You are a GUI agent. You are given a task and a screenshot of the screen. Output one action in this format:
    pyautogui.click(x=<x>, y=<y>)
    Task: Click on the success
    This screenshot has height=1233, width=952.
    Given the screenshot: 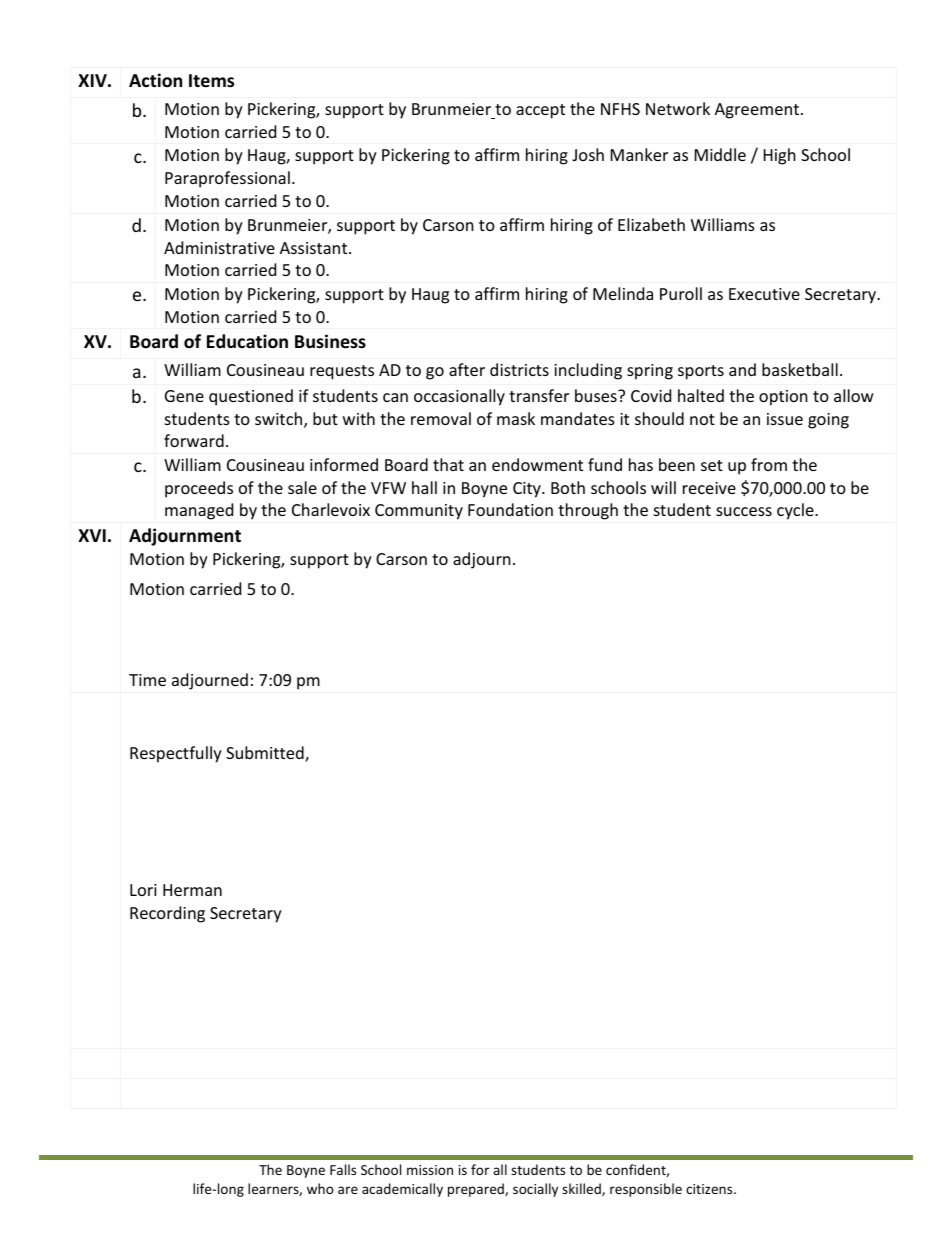 What is the action you would take?
    pyautogui.click(x=744, y=511)
